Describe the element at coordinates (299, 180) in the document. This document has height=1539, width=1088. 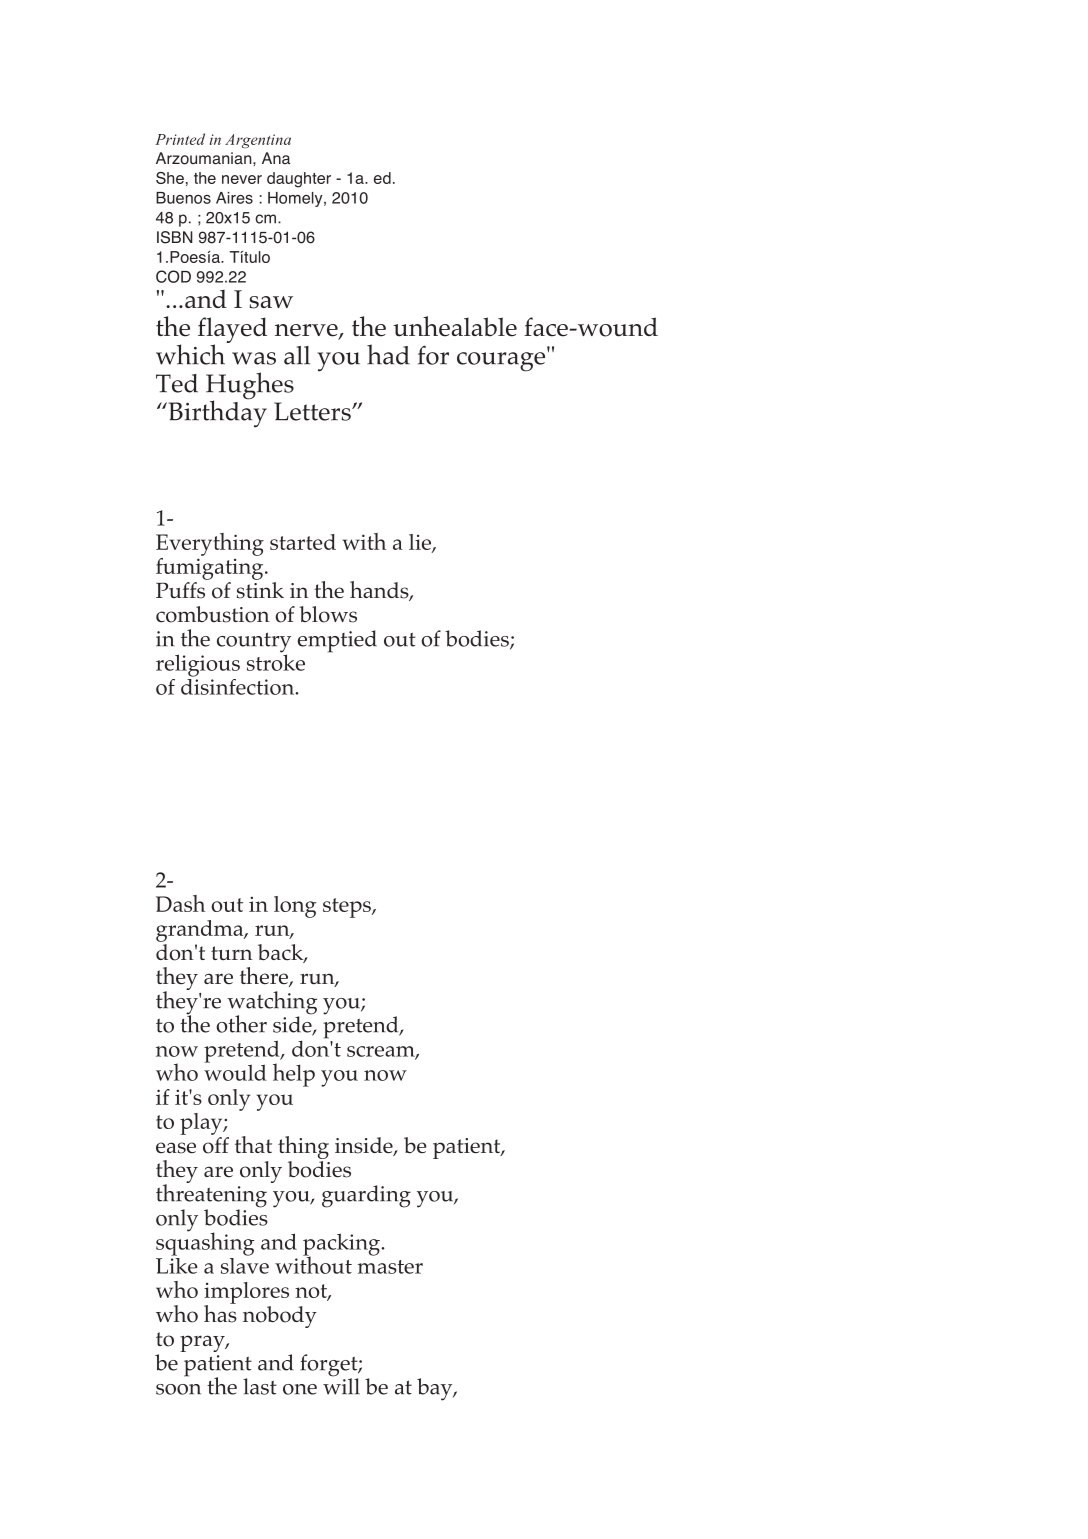
I see `daughter` at that location.
